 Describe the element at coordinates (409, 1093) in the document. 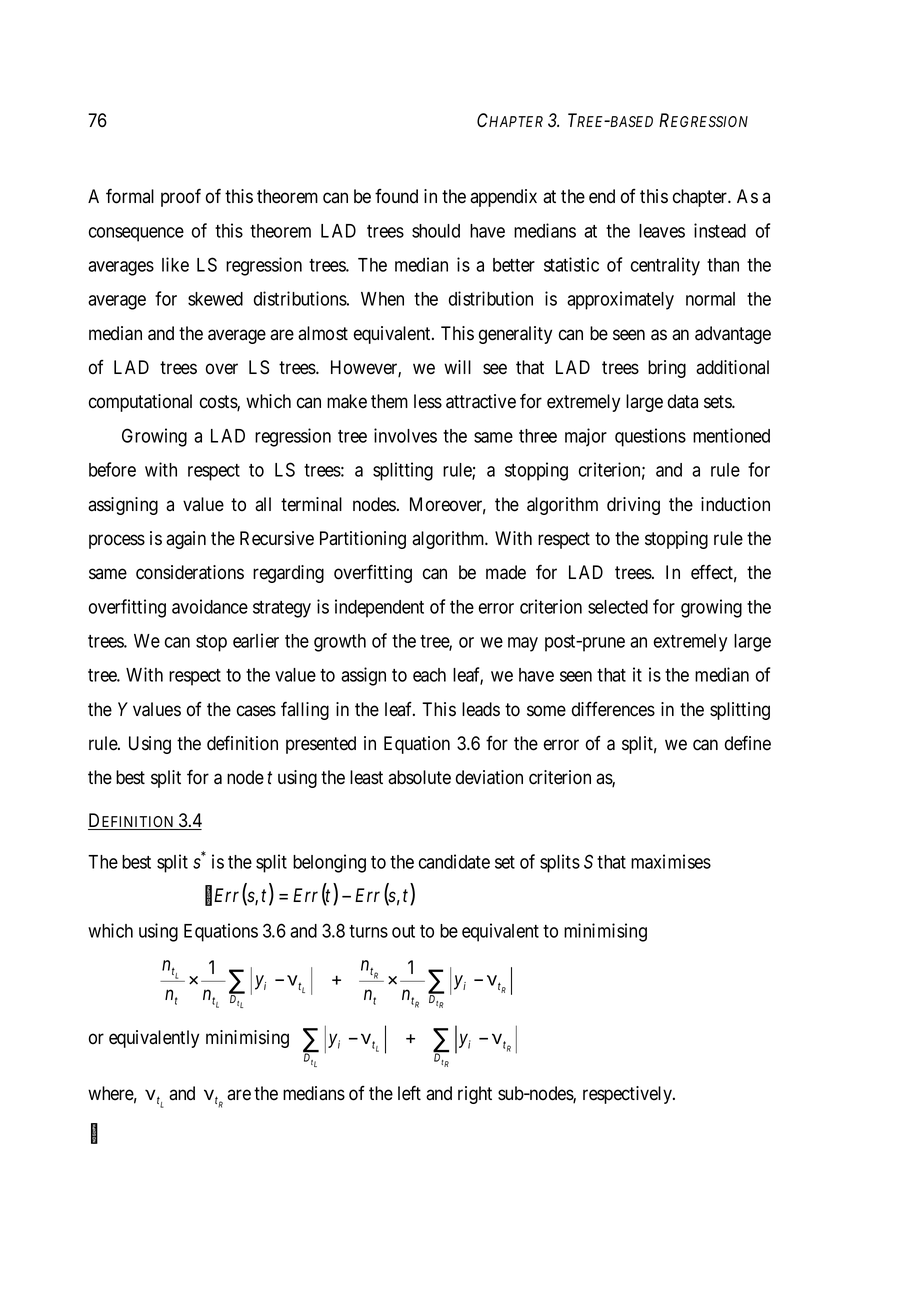

I see `left` at that location.
